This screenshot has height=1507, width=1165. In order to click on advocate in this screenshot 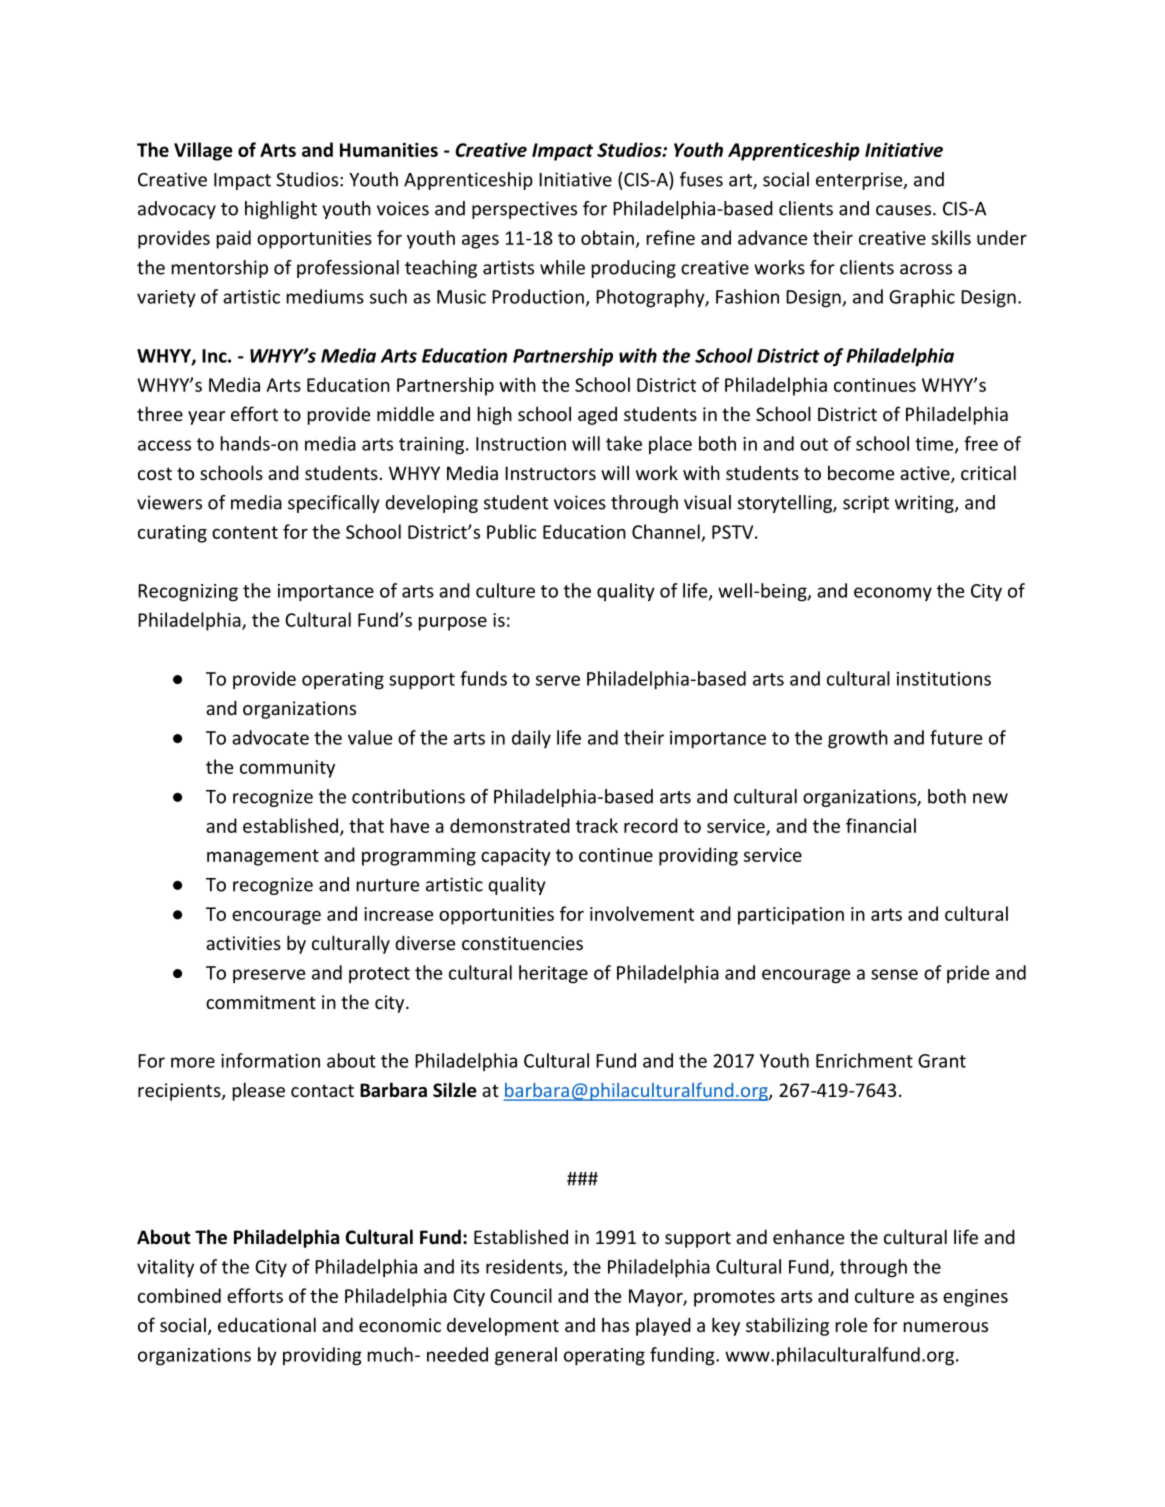, I will do `click(270, 737)`.
